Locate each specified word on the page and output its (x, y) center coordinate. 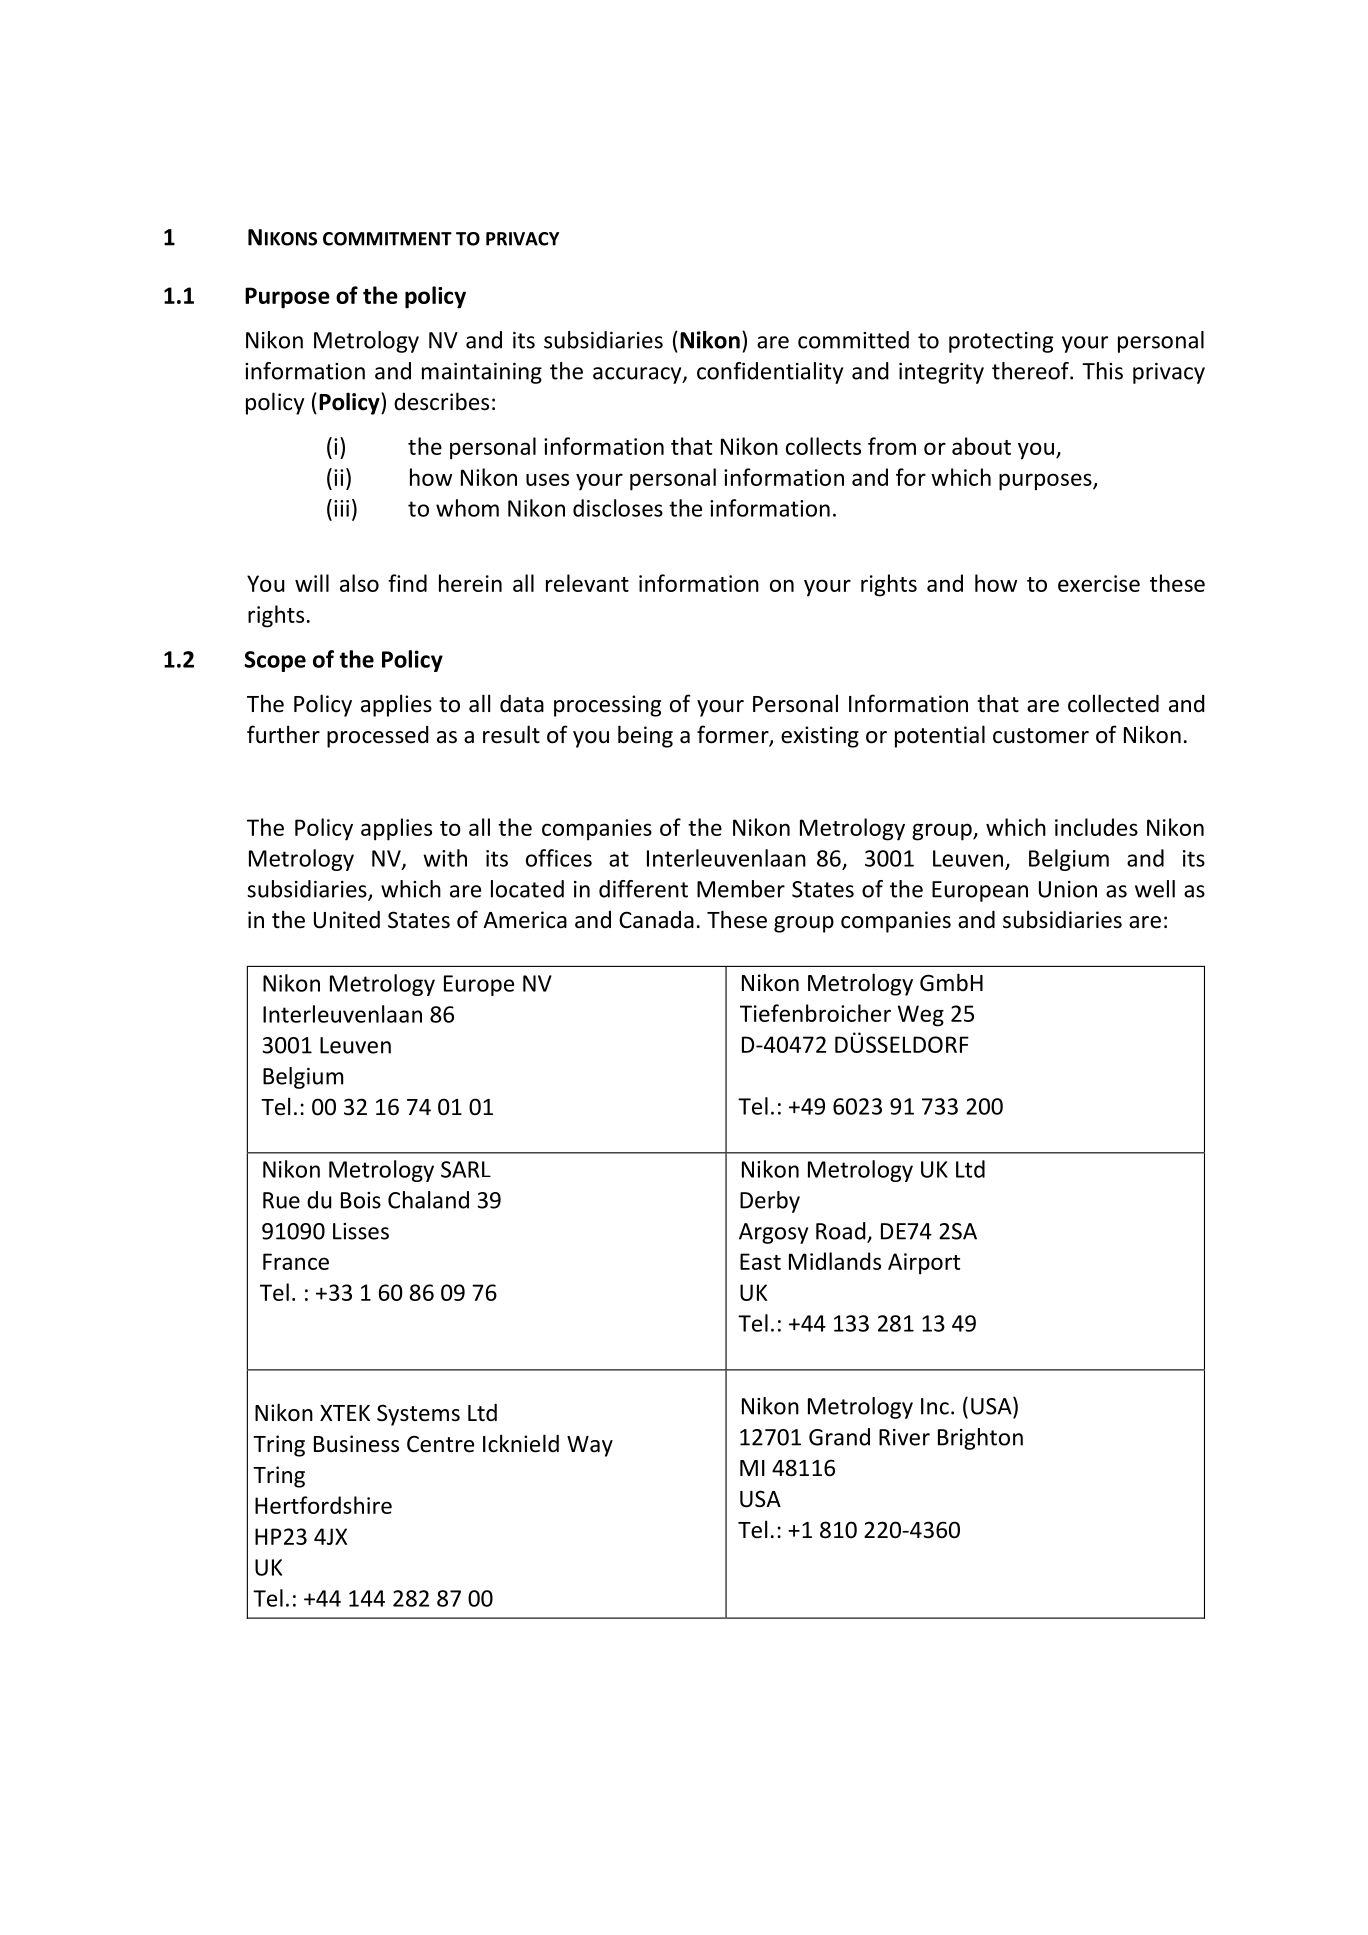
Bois (361, 1200)
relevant (587, 583)
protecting (1001, 342)
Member (741, 889)
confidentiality (770, 373)
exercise (1099, 583)
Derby (770, 1202)
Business (356, 1444)
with (445, 858)
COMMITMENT (387, 239)
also (359, 583)
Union (1068, 889)
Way (590, 1446)
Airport (924, 1264)
